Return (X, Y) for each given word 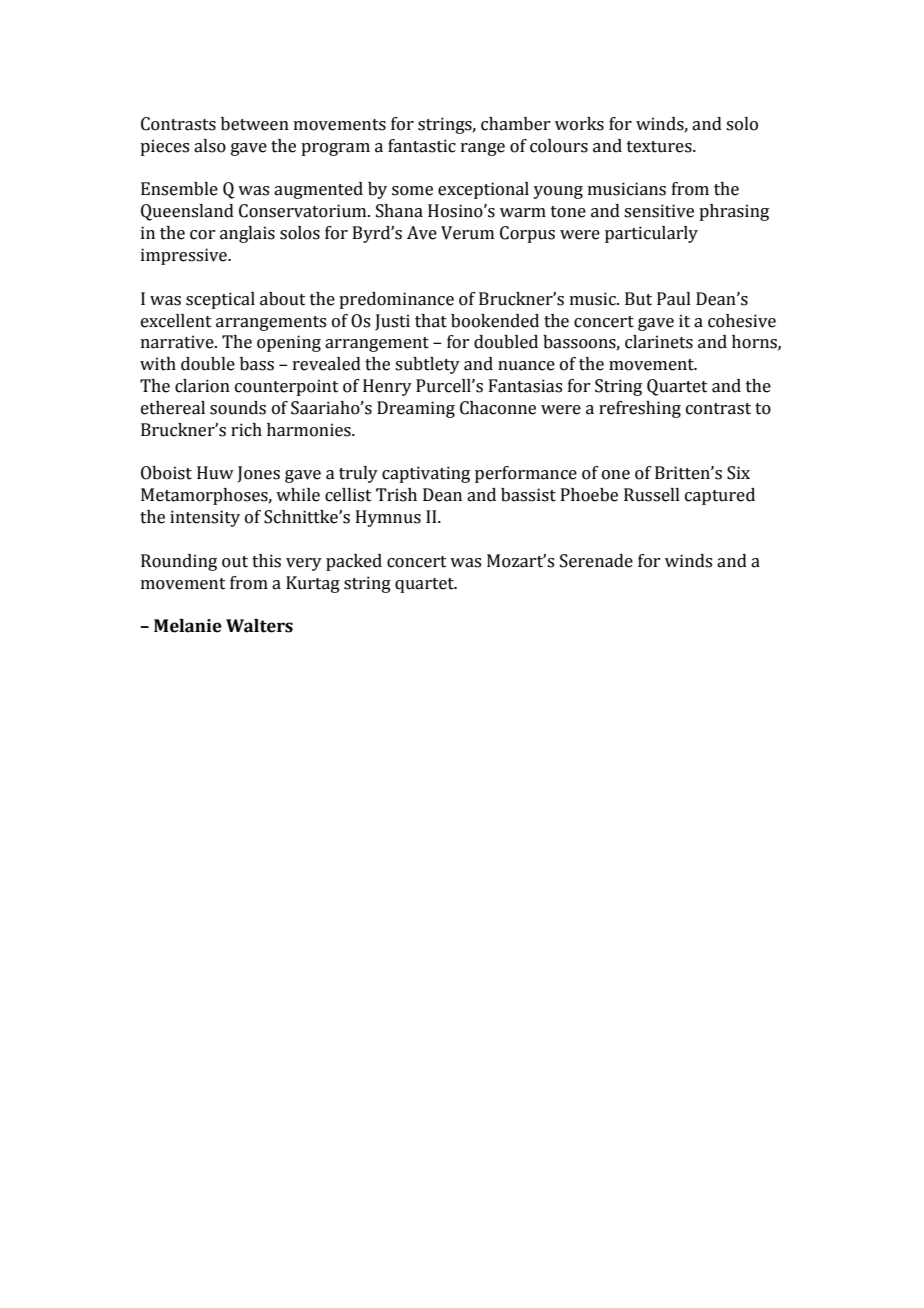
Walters (259, 626)
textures (660, 147)
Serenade (596, 561)
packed (354, 562)
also (210, 146)
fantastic (422, 146)
